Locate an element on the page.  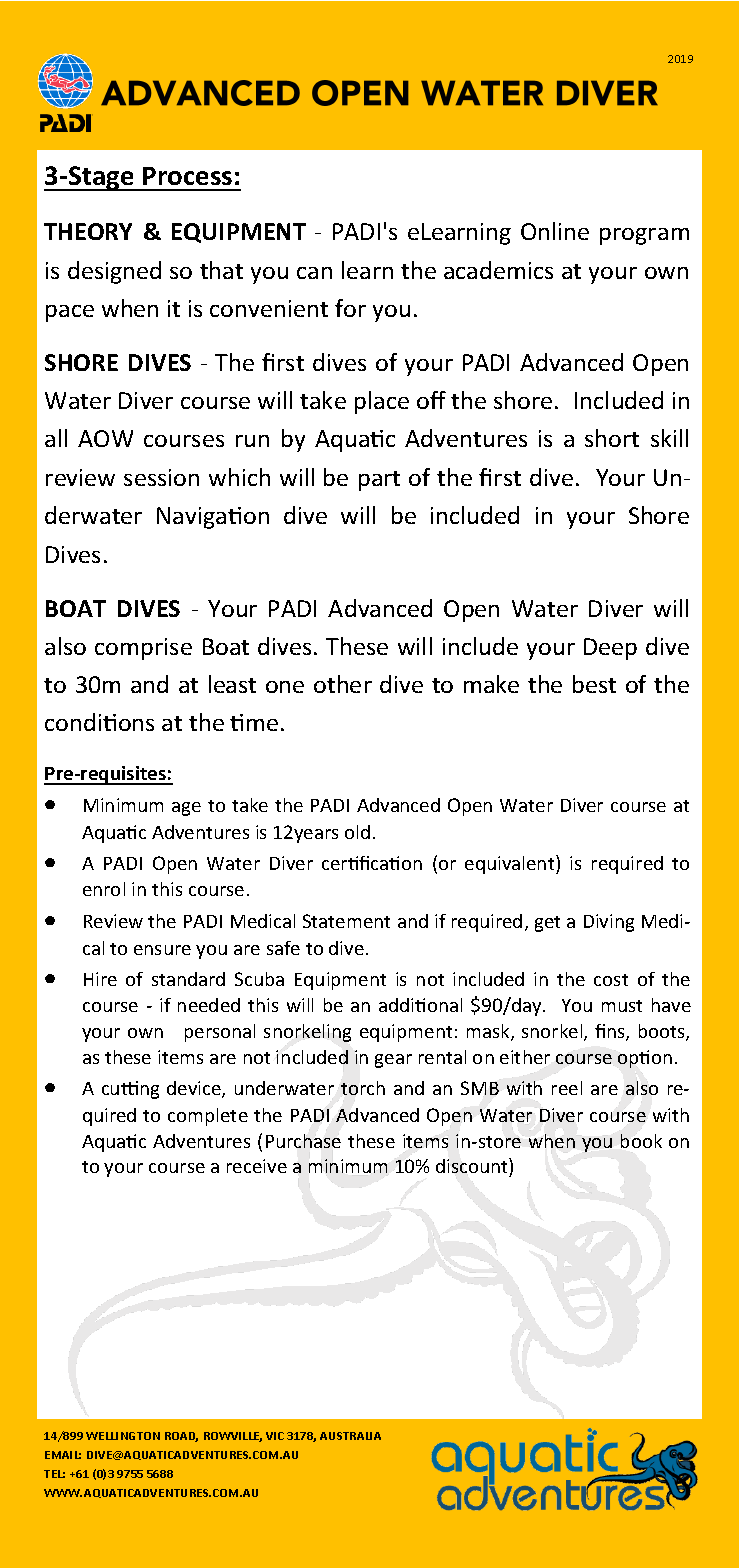
for is located at coordinates (350, 308).
